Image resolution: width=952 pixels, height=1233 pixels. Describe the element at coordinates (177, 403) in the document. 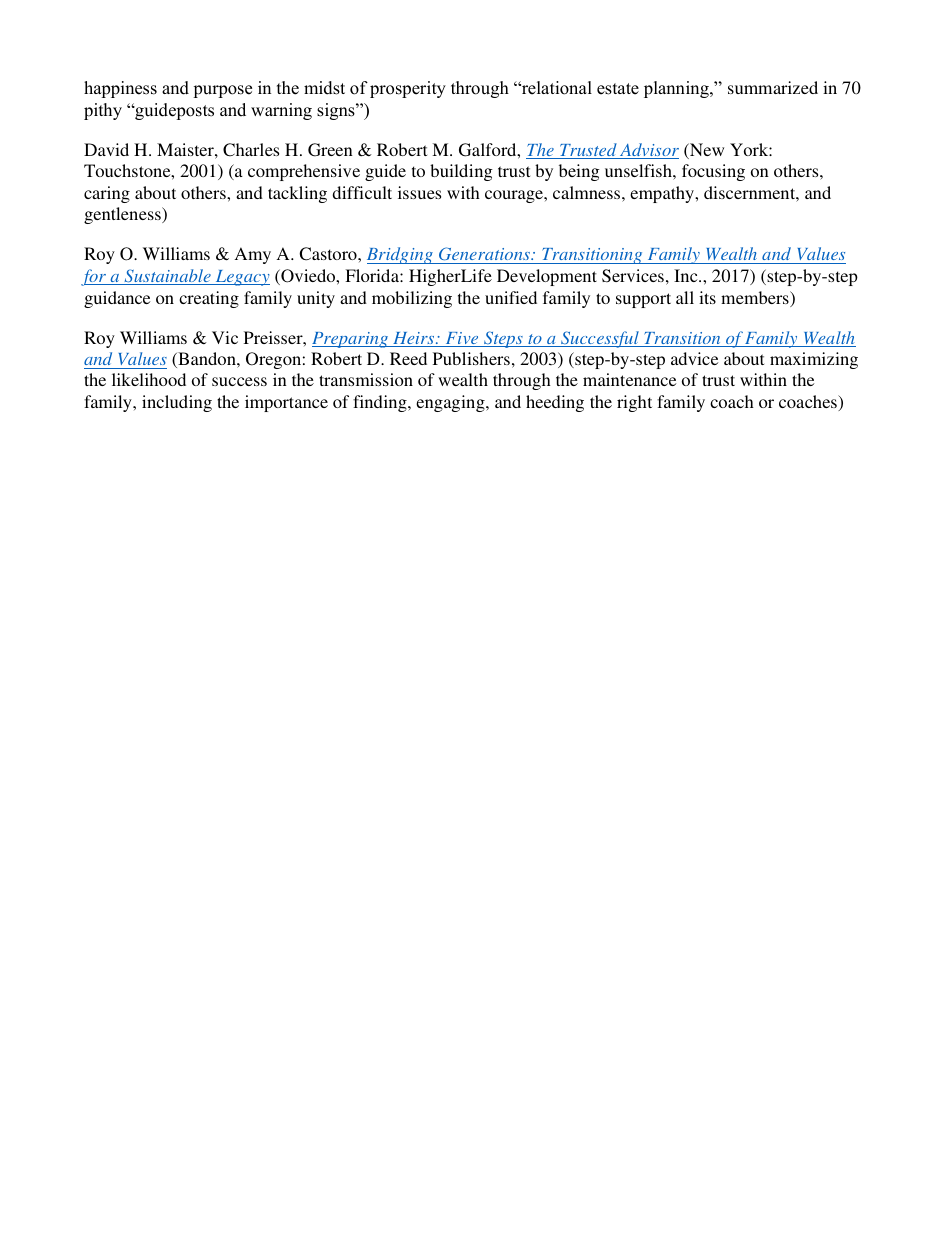

I see `including` at that location.
